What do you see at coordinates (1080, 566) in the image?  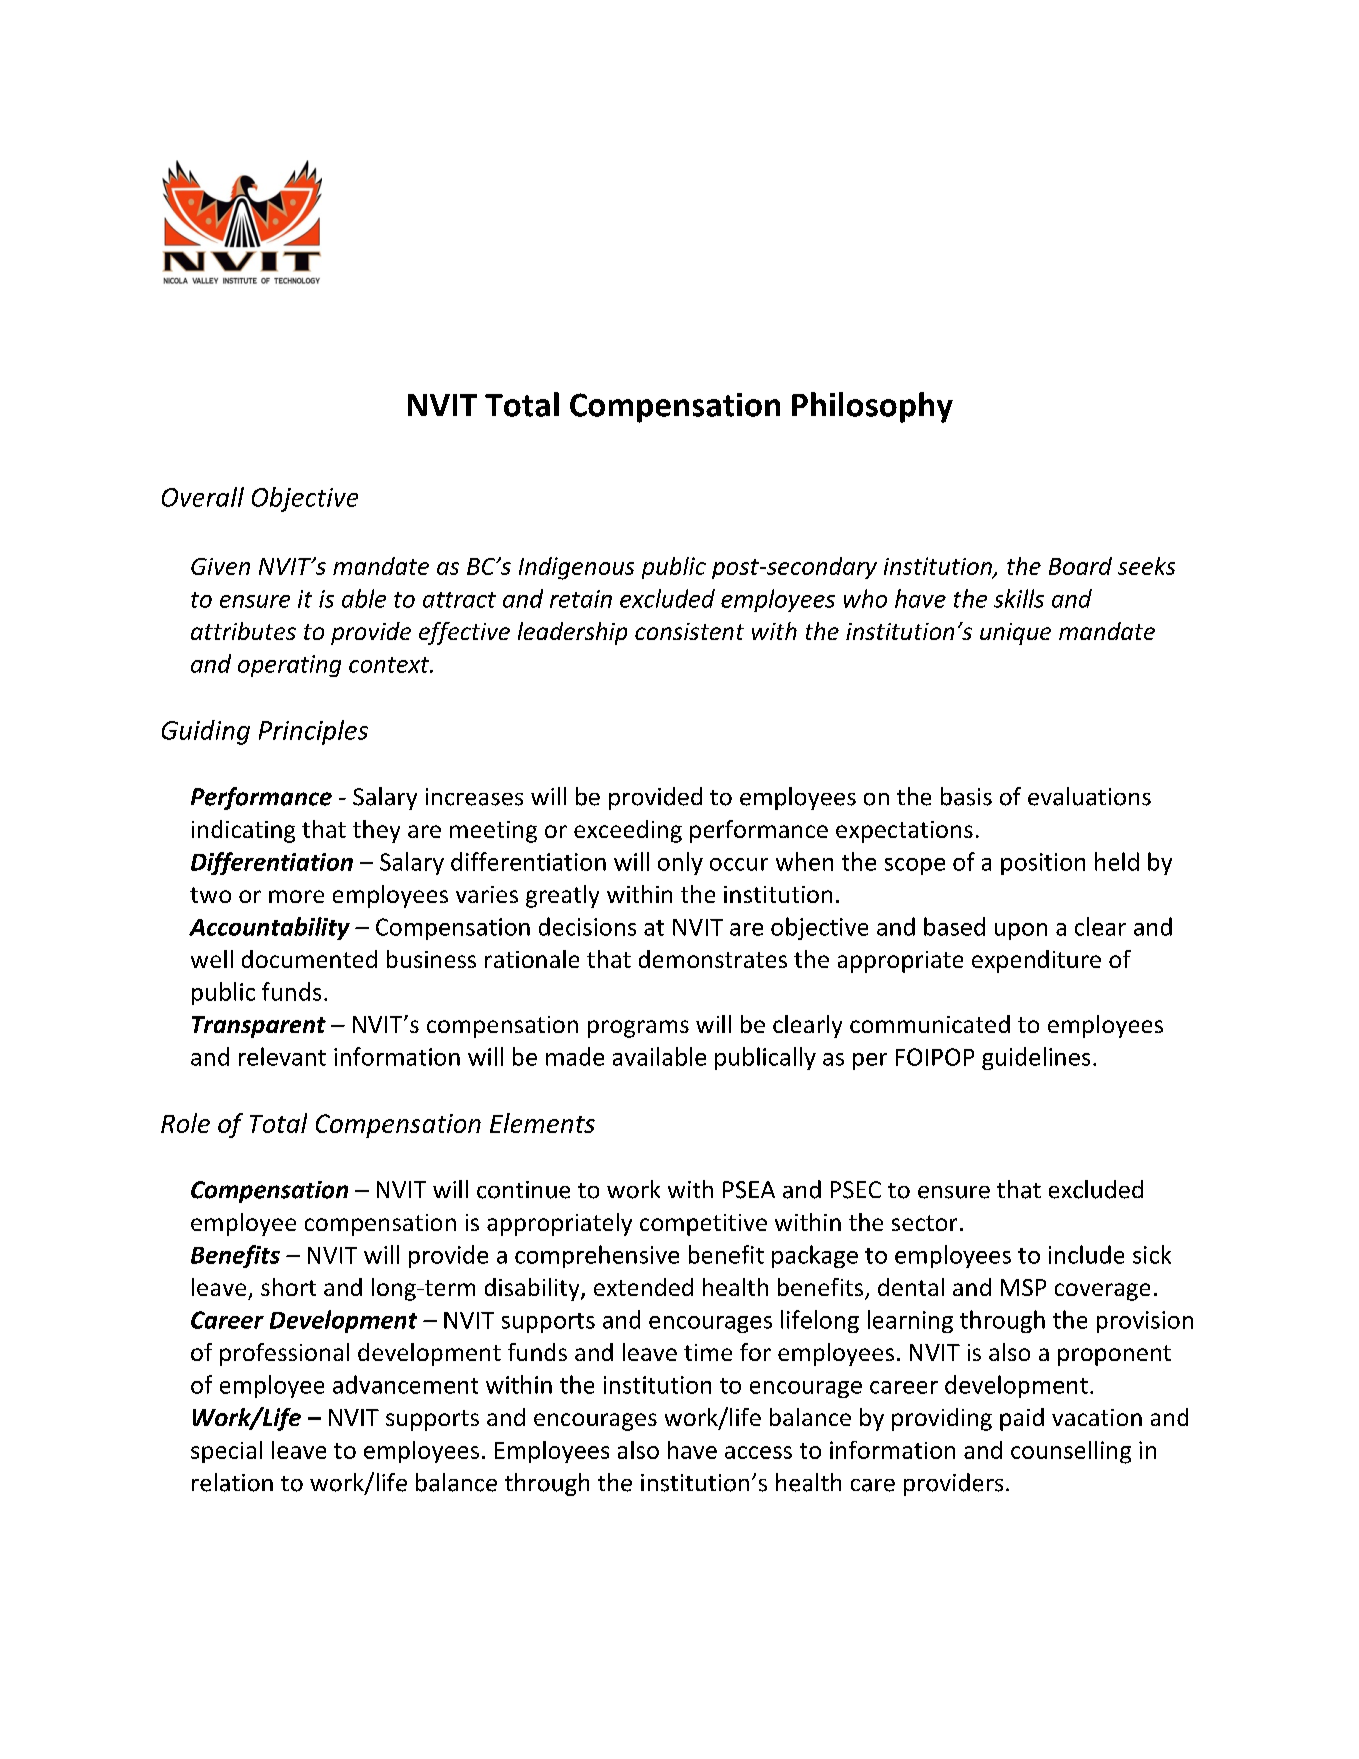 I see `Board` at bounding box center [1080, 566].
